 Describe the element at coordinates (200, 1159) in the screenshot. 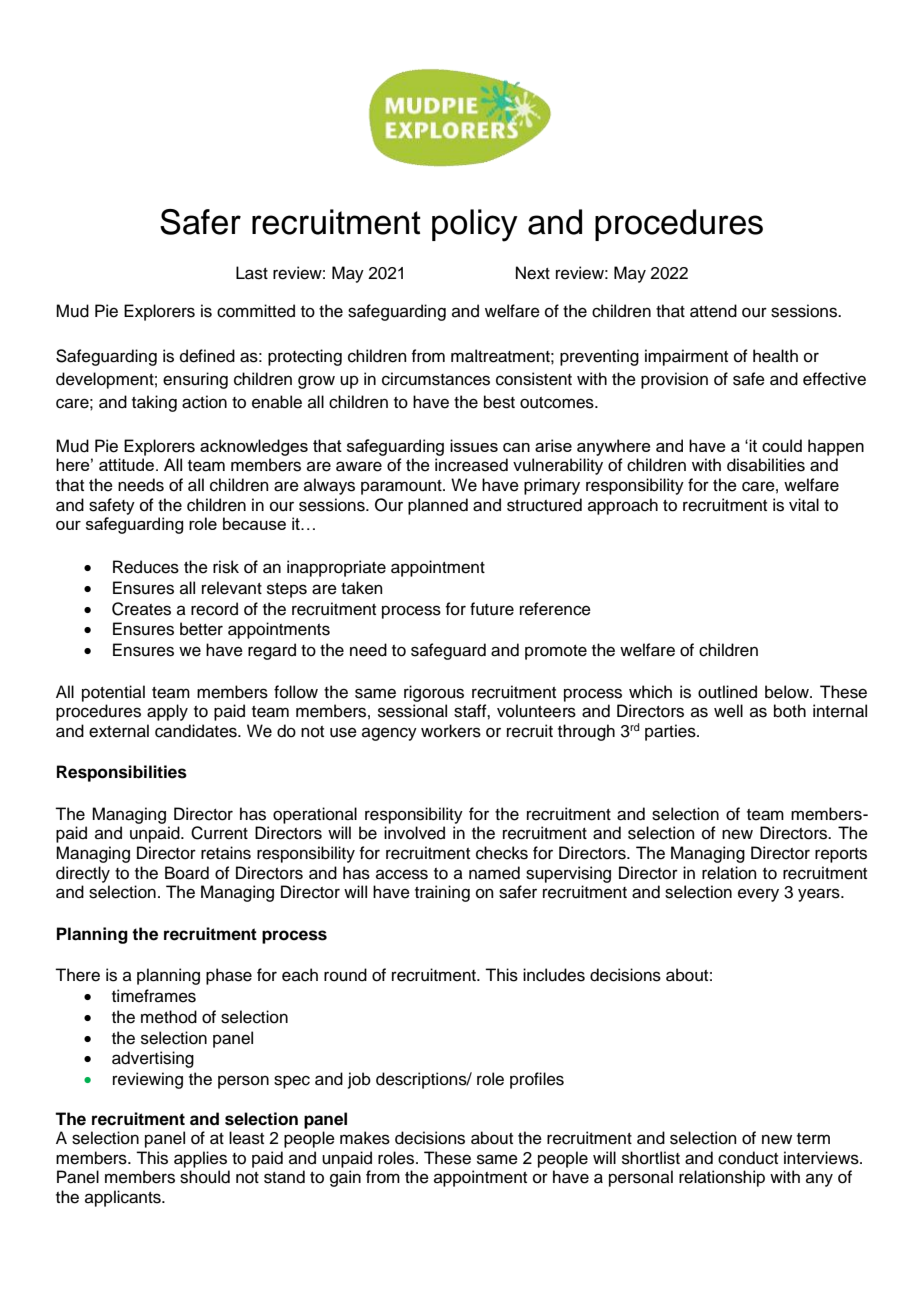

I see `applies` at that location.
